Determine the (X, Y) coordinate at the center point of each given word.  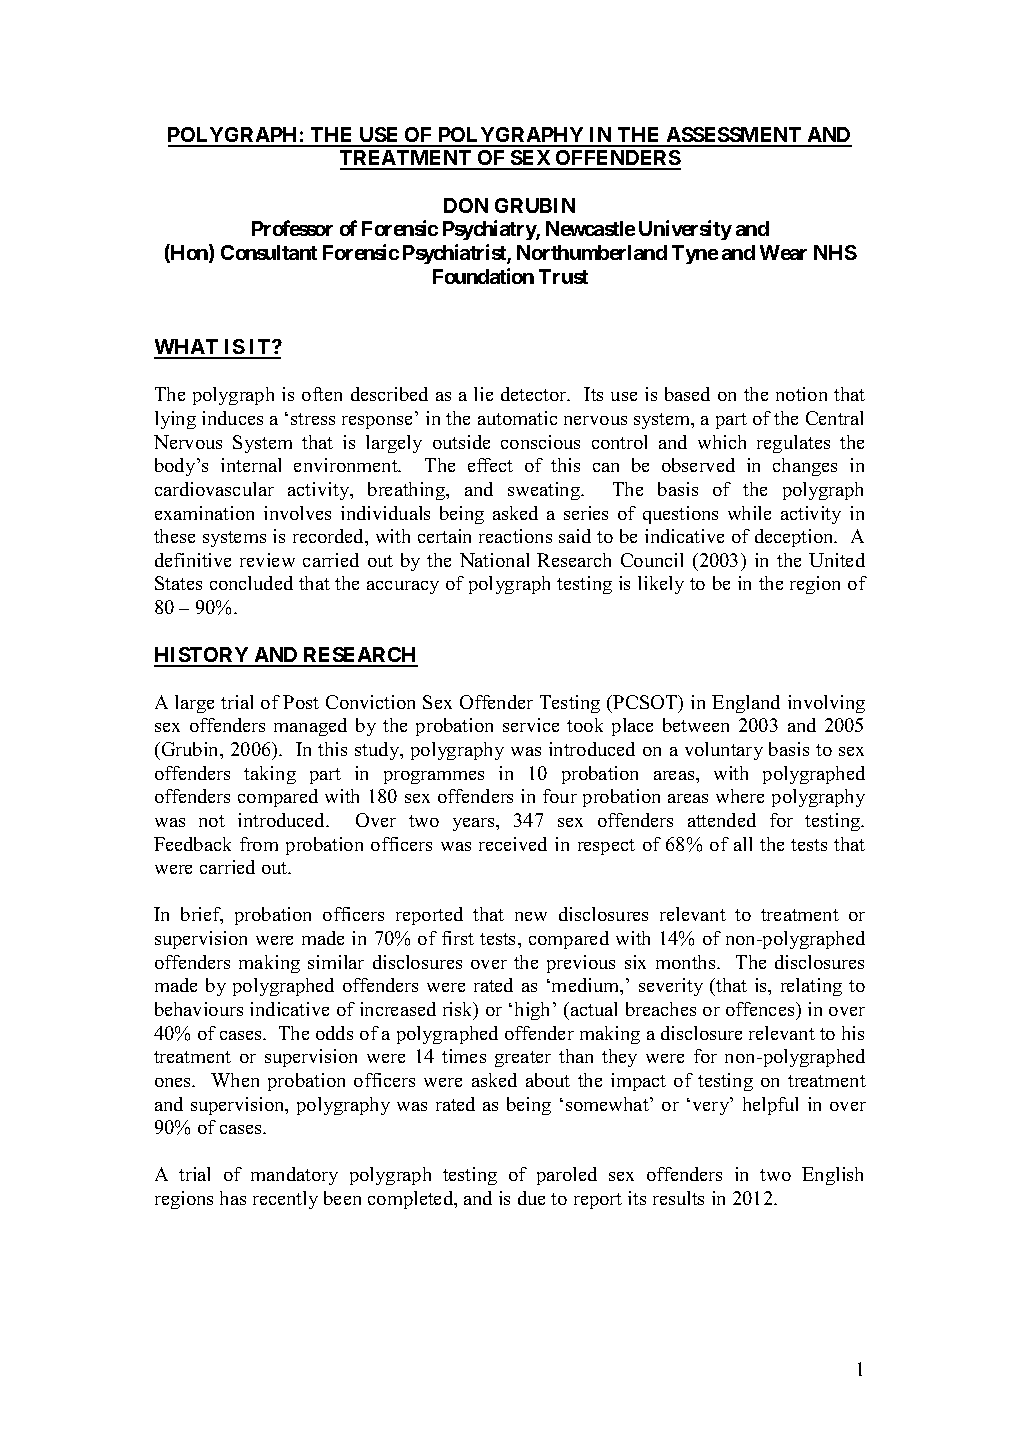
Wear (783, 252)
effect (490, 465)
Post (301, 702)
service (531, 725)
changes (805, 467)
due (531, 1198)
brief (202, 915)
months (687, 962)
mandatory (294, 1176)
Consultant (269, 252)
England (746, 704)
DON (466, 205)
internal (251, 465)
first (458, 938)
